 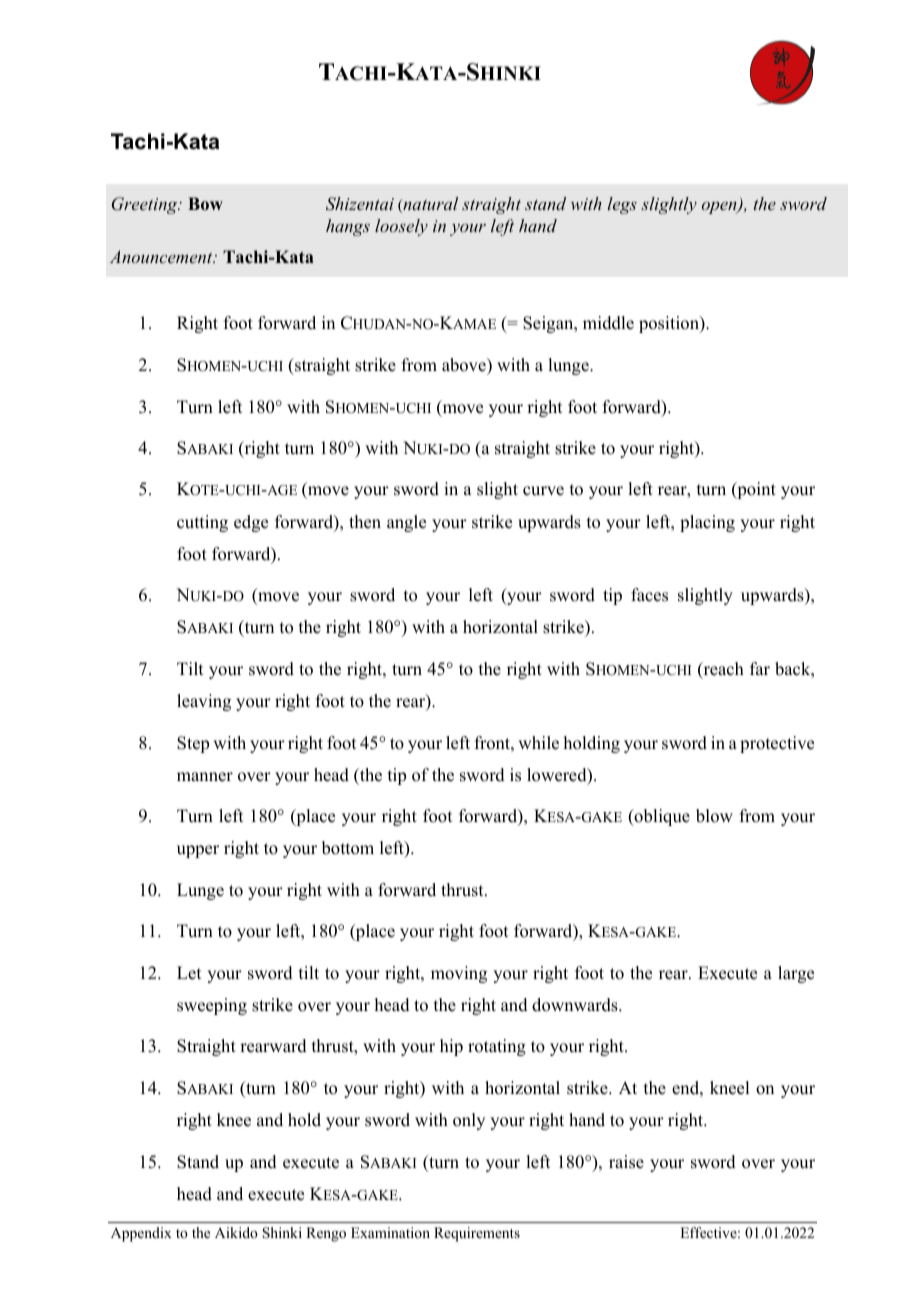 I want to click on open, so click(x=720, y=208).
